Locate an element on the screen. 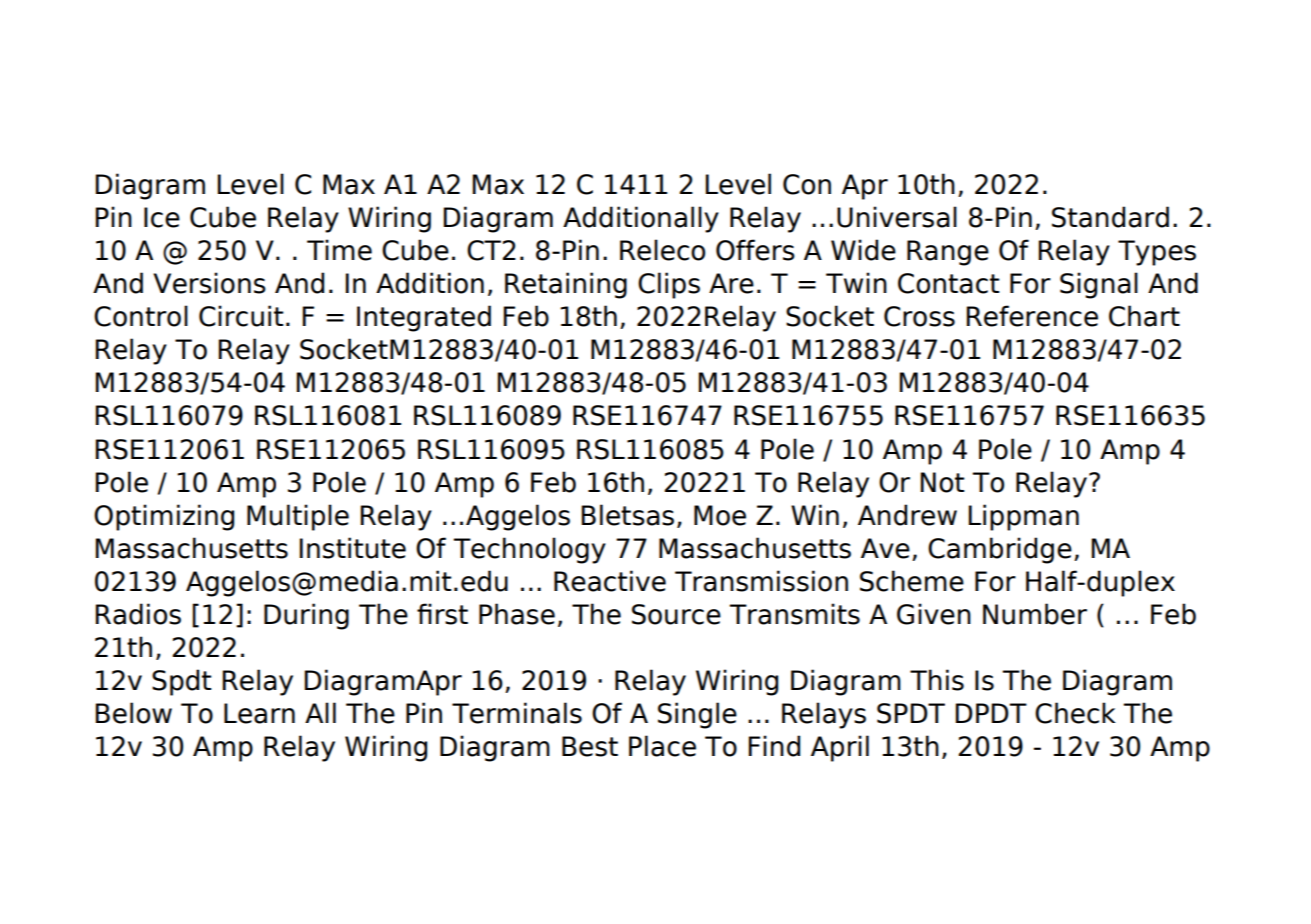 The height and width of the screenshot is (924, 1311). Learn is located at coordinates (259, 713).
